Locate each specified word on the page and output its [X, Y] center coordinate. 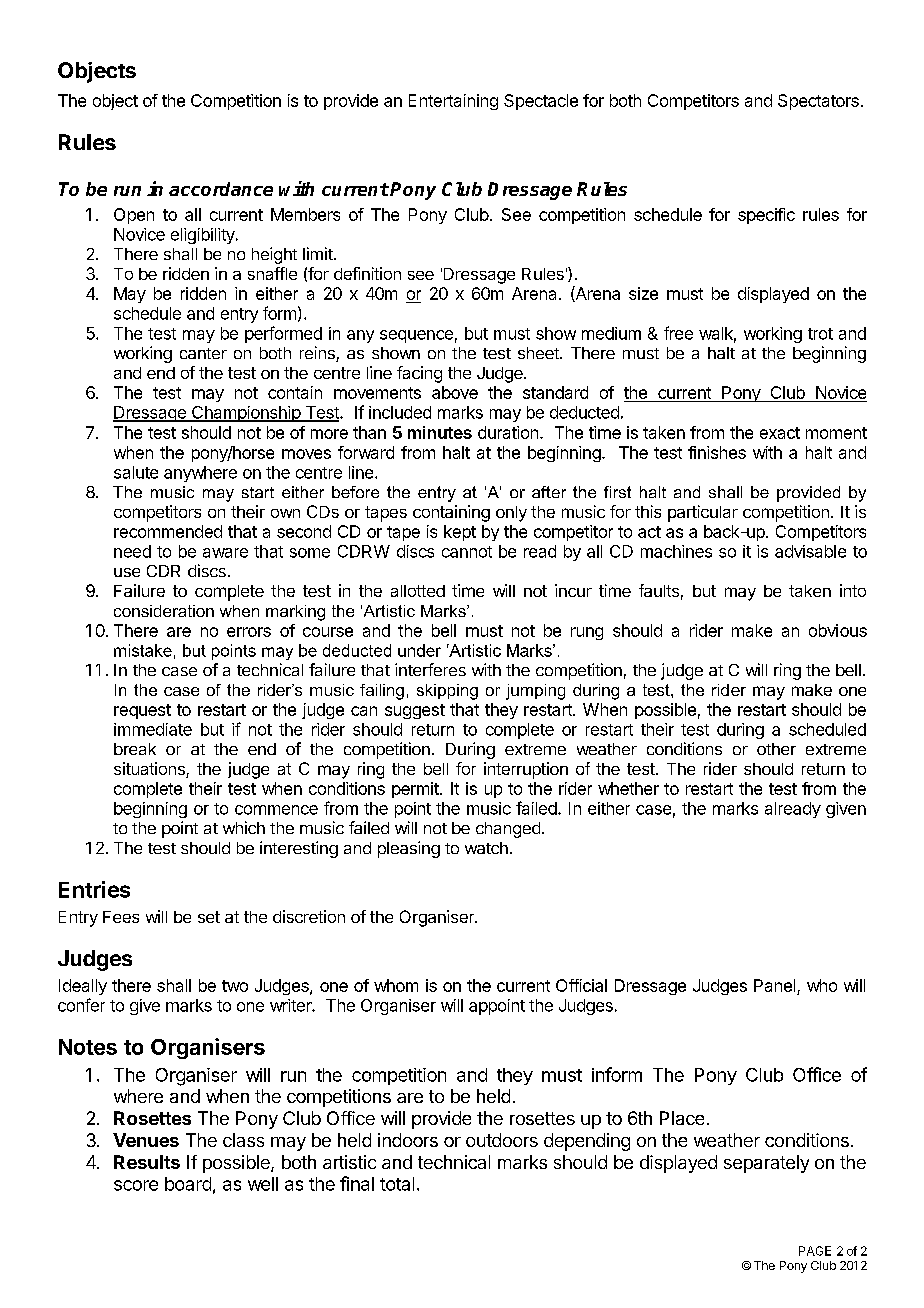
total [397, 1184]
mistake [143, 650]
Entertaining [453, 102]
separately [766, 1164]
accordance [221, 189]
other [776, 749]
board [188, 1184]
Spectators [818, 102]
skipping [447, 692]
